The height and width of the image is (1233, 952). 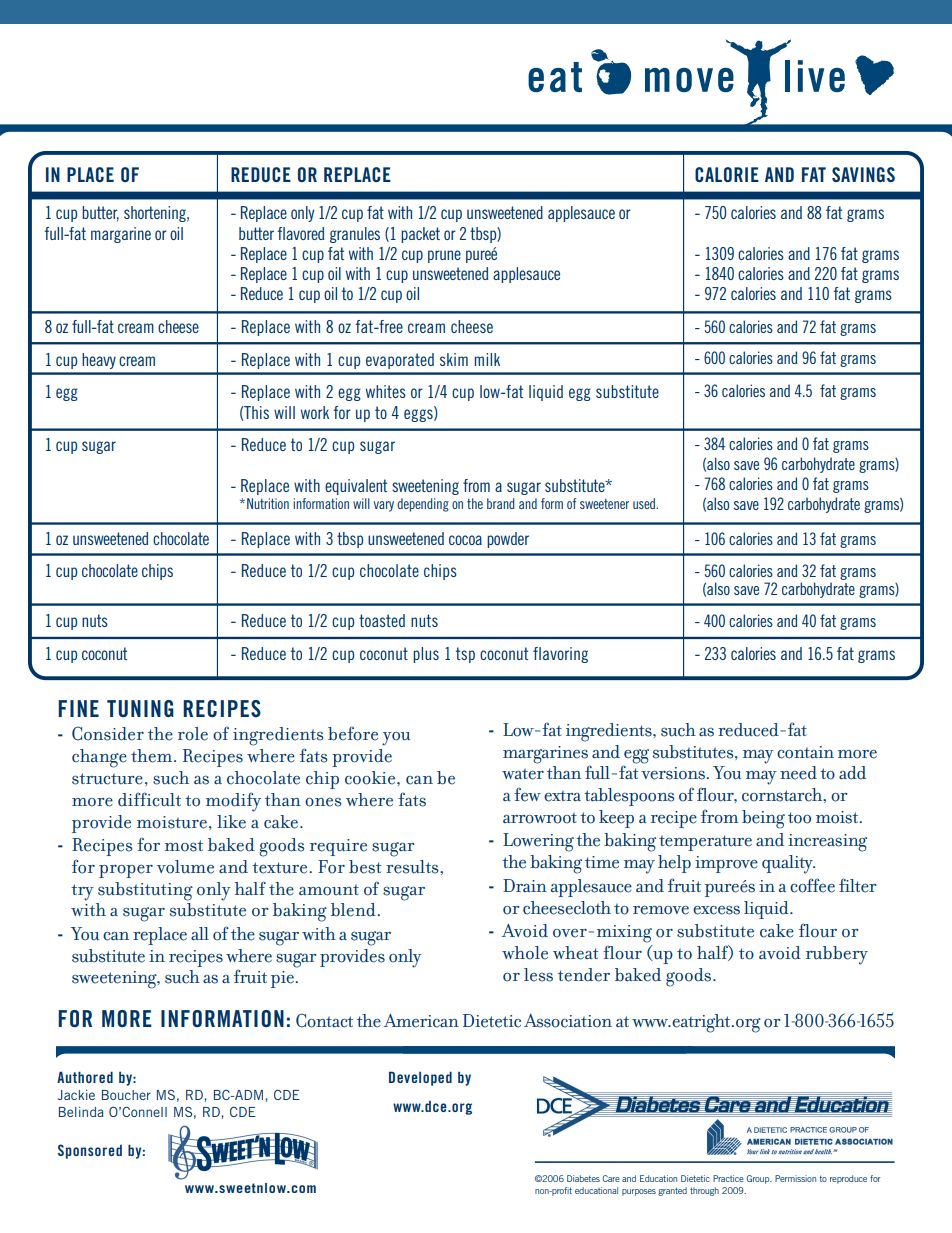 What do you see at coordinates (805, 752) in the image?
I see `contain` at bounding box center [805, 752].
